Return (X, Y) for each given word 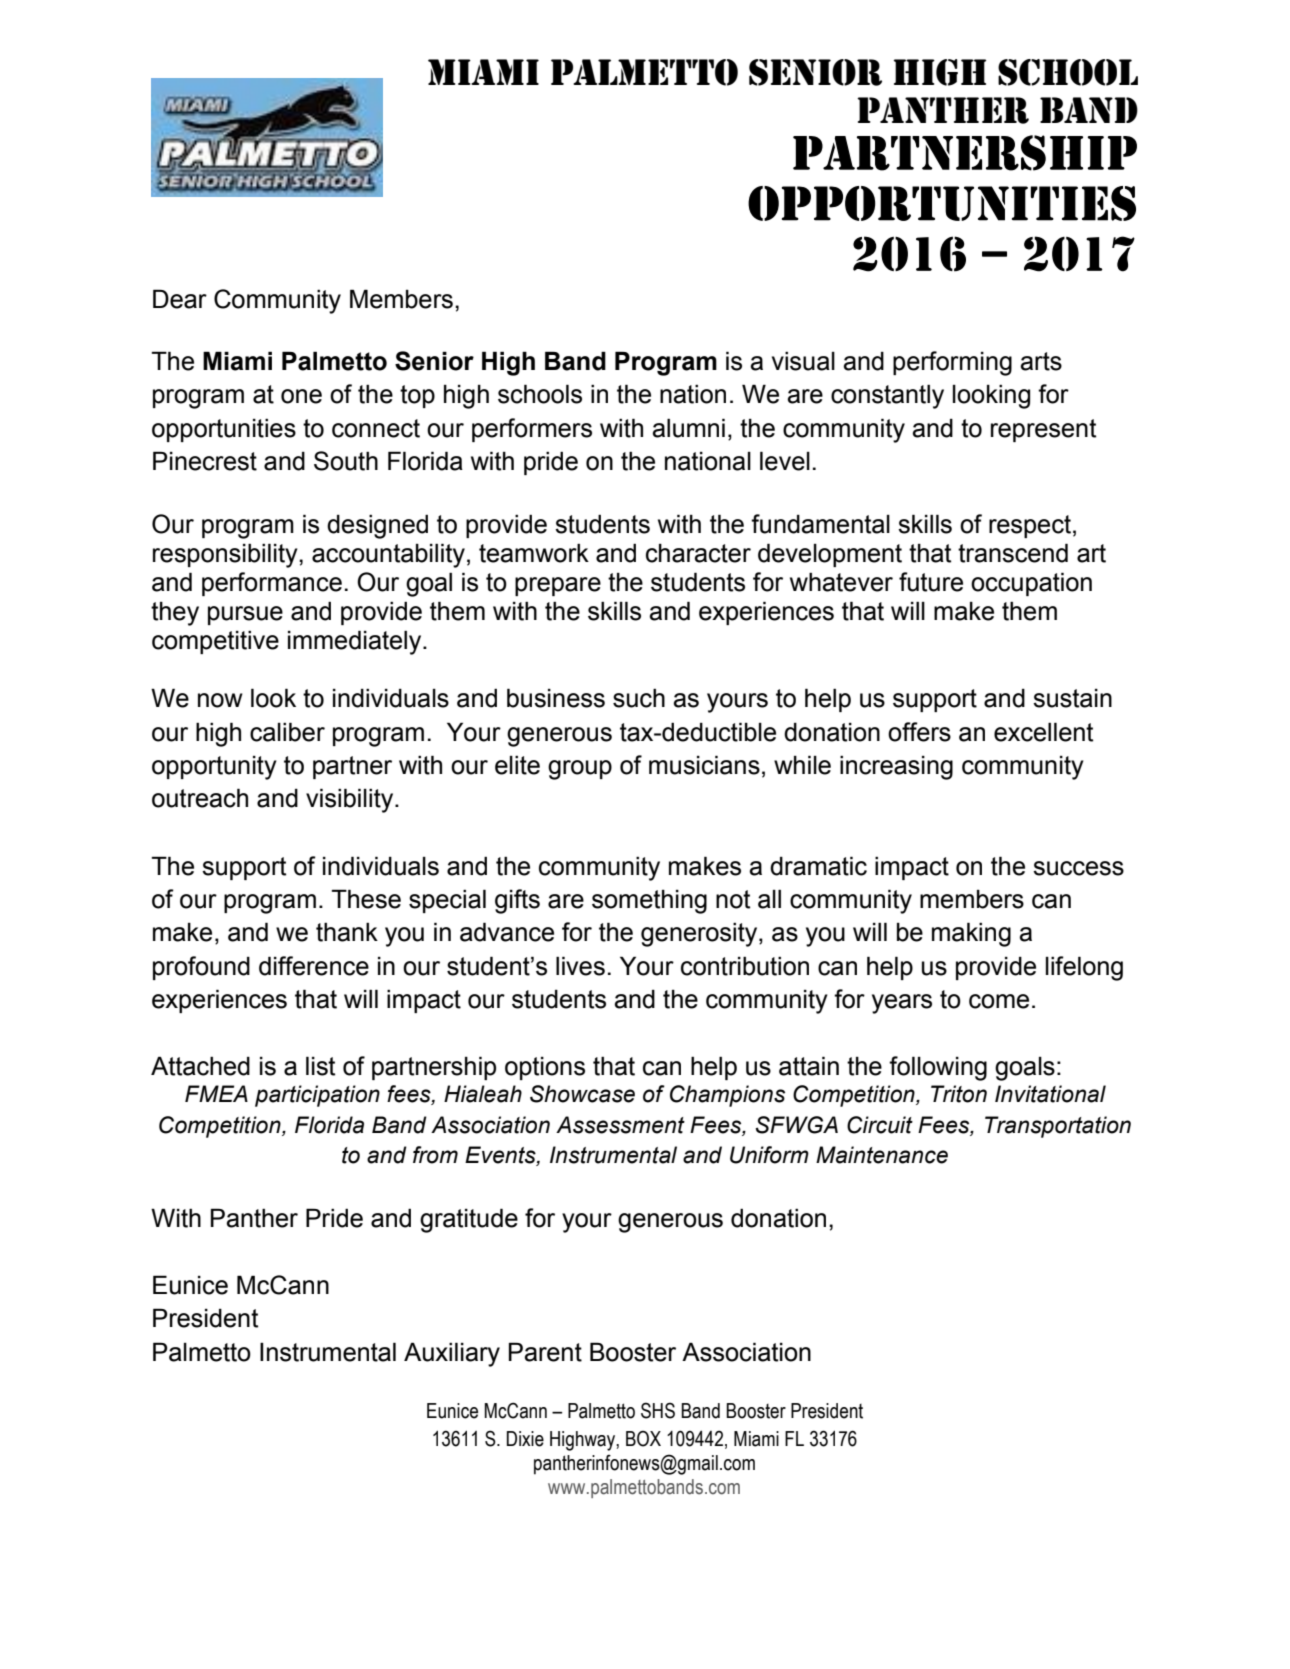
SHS (658, 1410)
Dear (180, 299)
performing (952, 363)
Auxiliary (452, 1354)
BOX (643, 1439)
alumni (688, 428)
